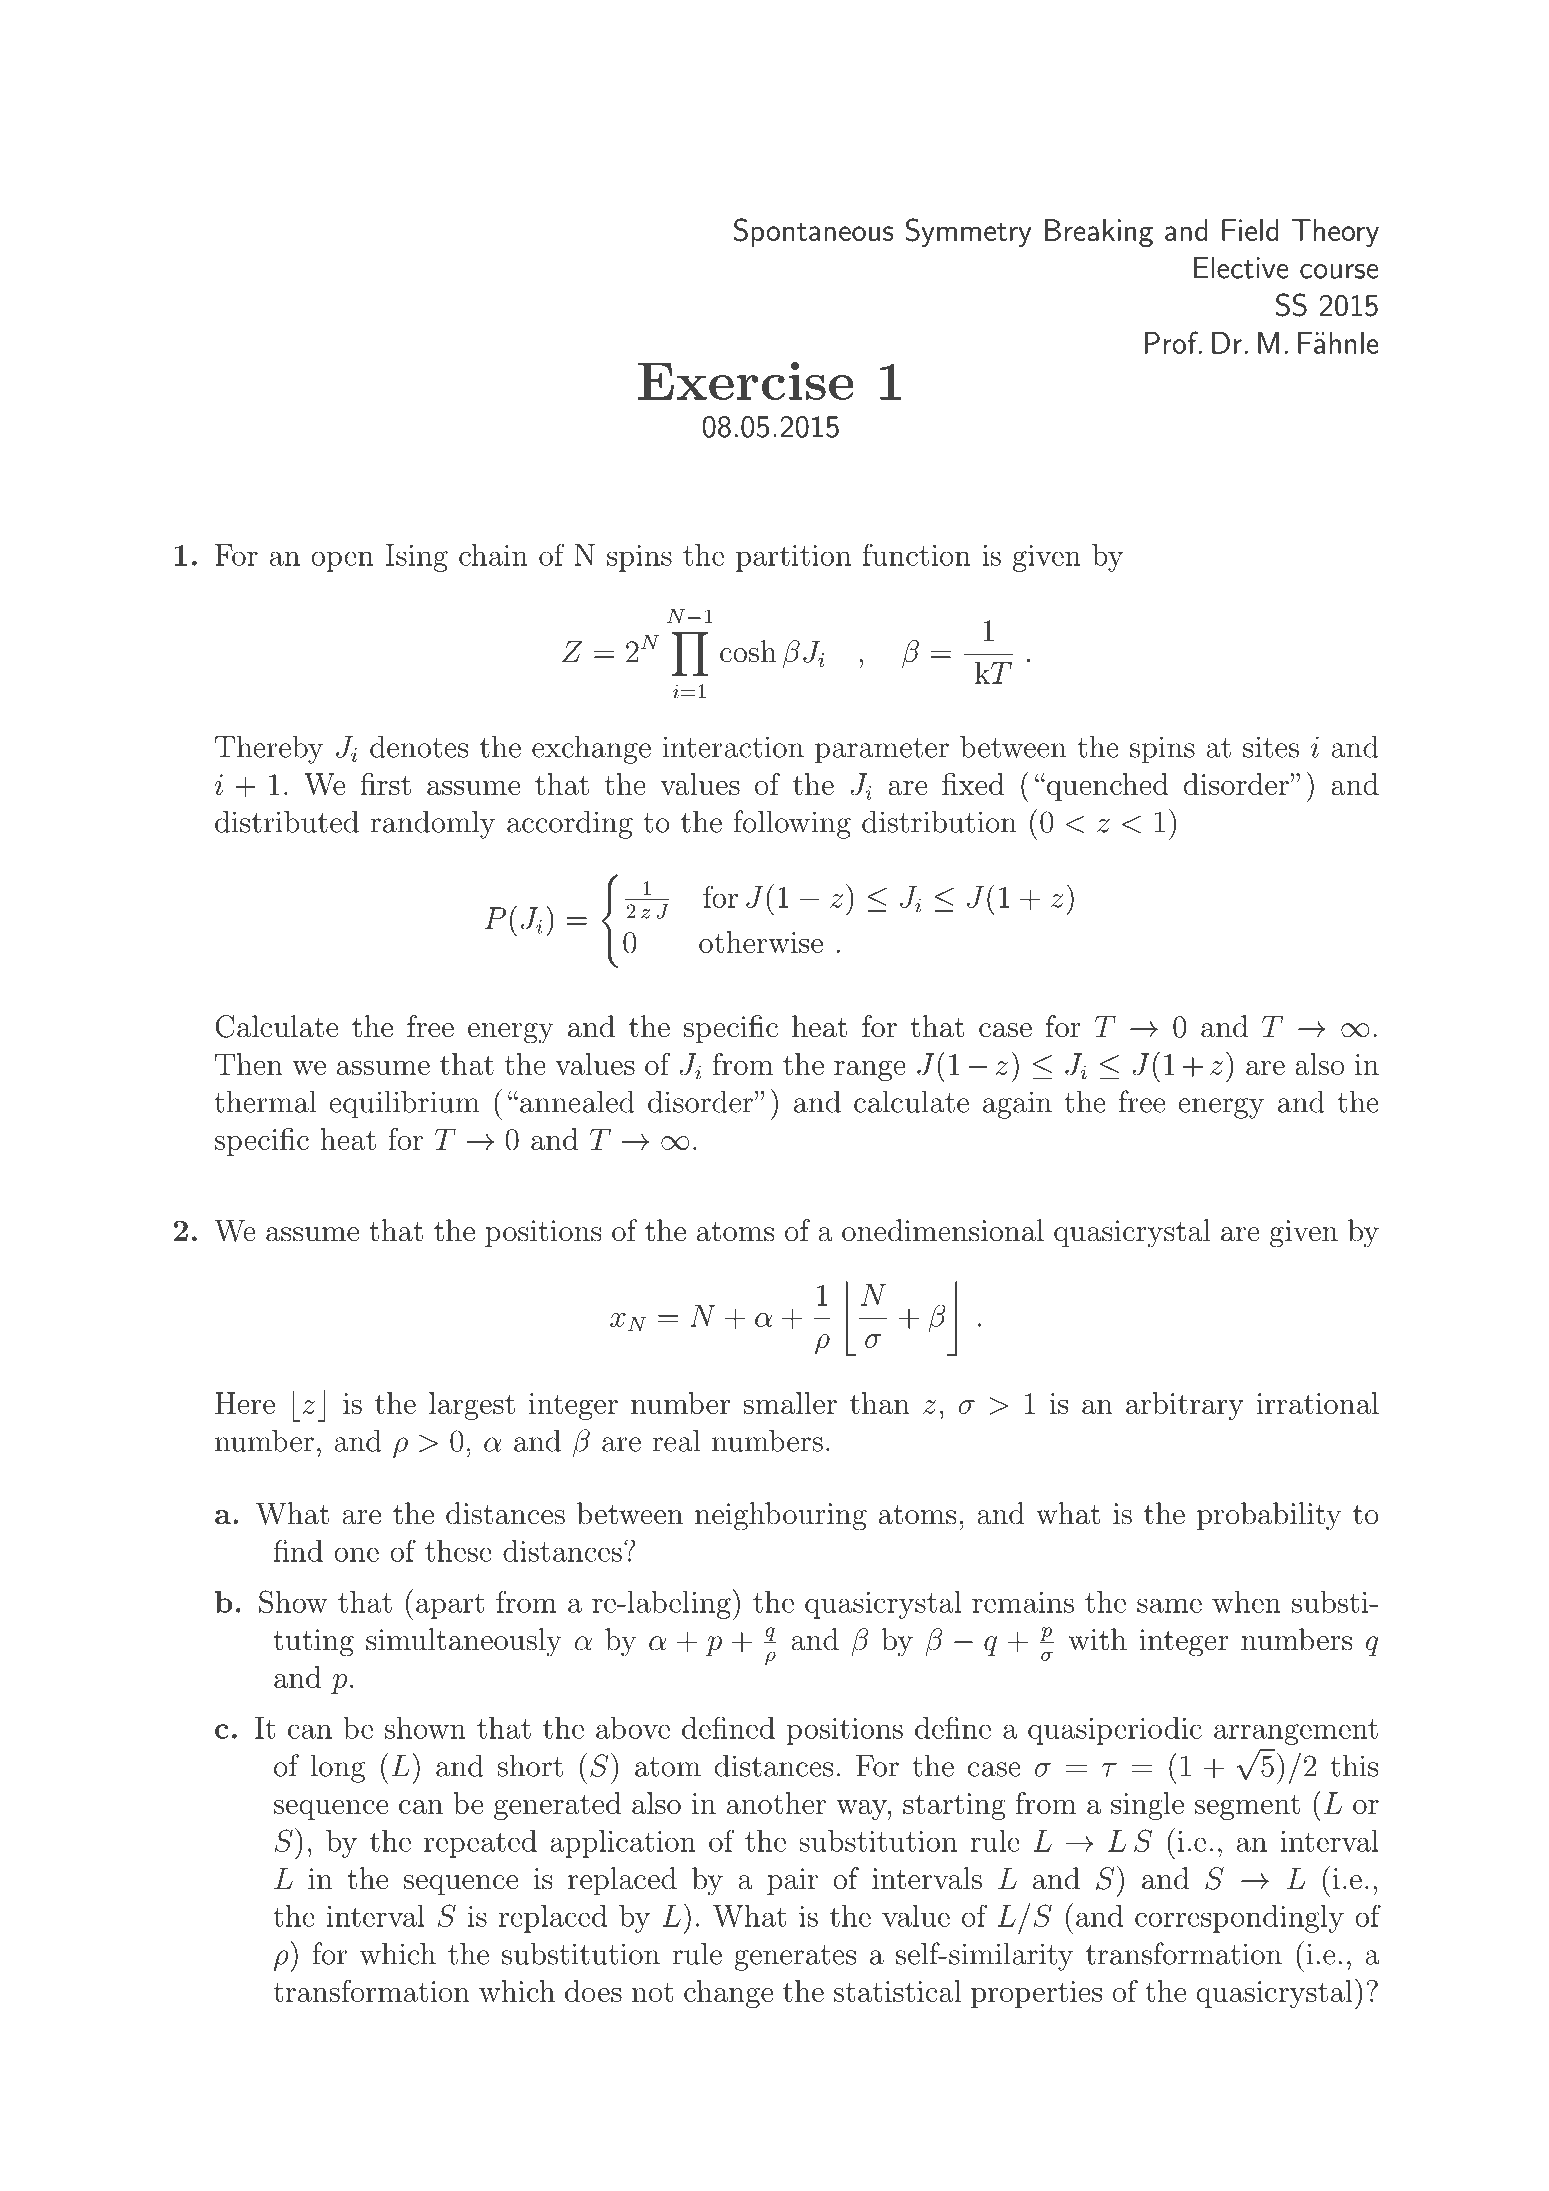  What do you see at coordinates (480, 1844) in the screenshot?
I see `repeated` at bounding box center [480, 1844].
